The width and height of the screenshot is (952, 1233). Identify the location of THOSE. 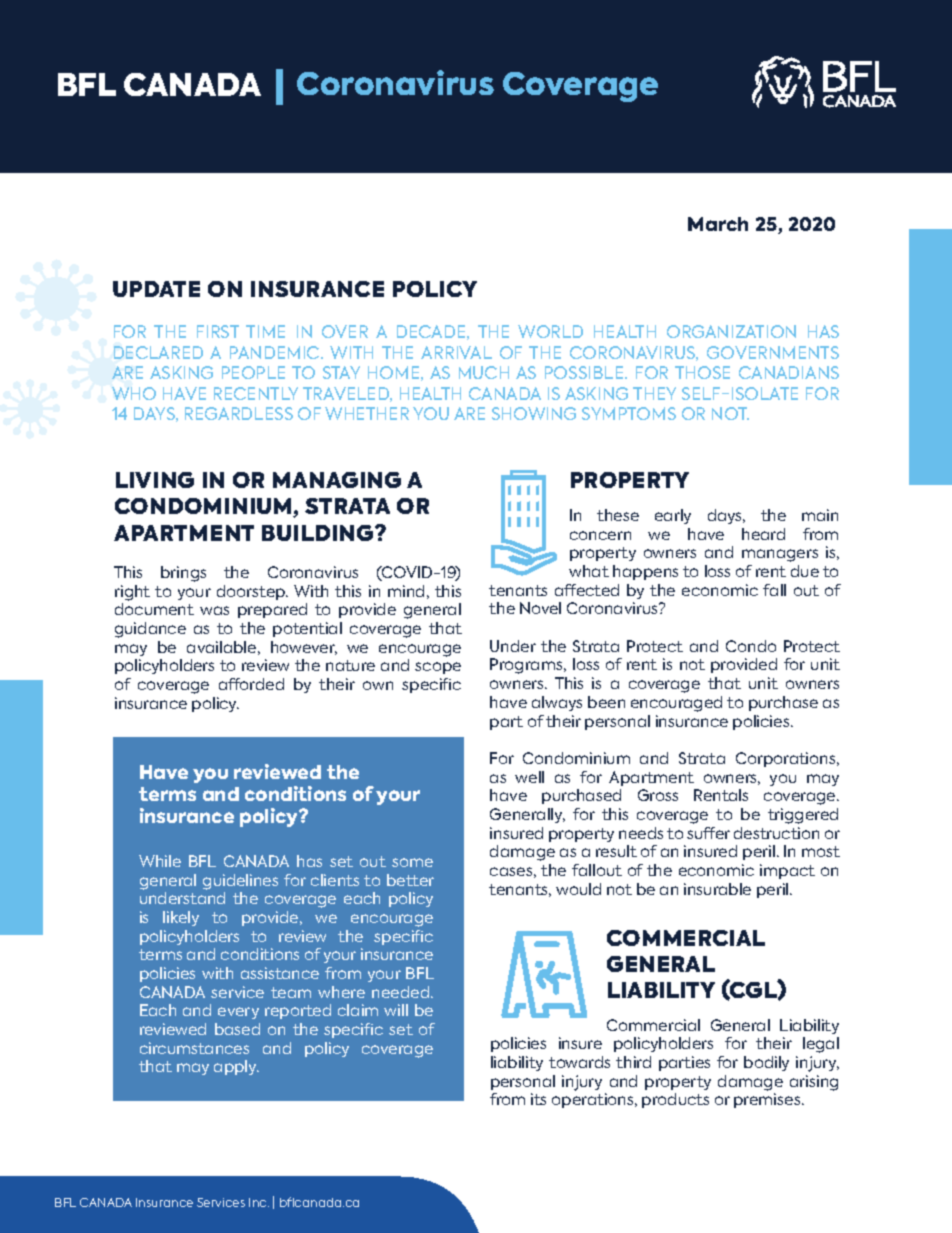
(702, 372).
